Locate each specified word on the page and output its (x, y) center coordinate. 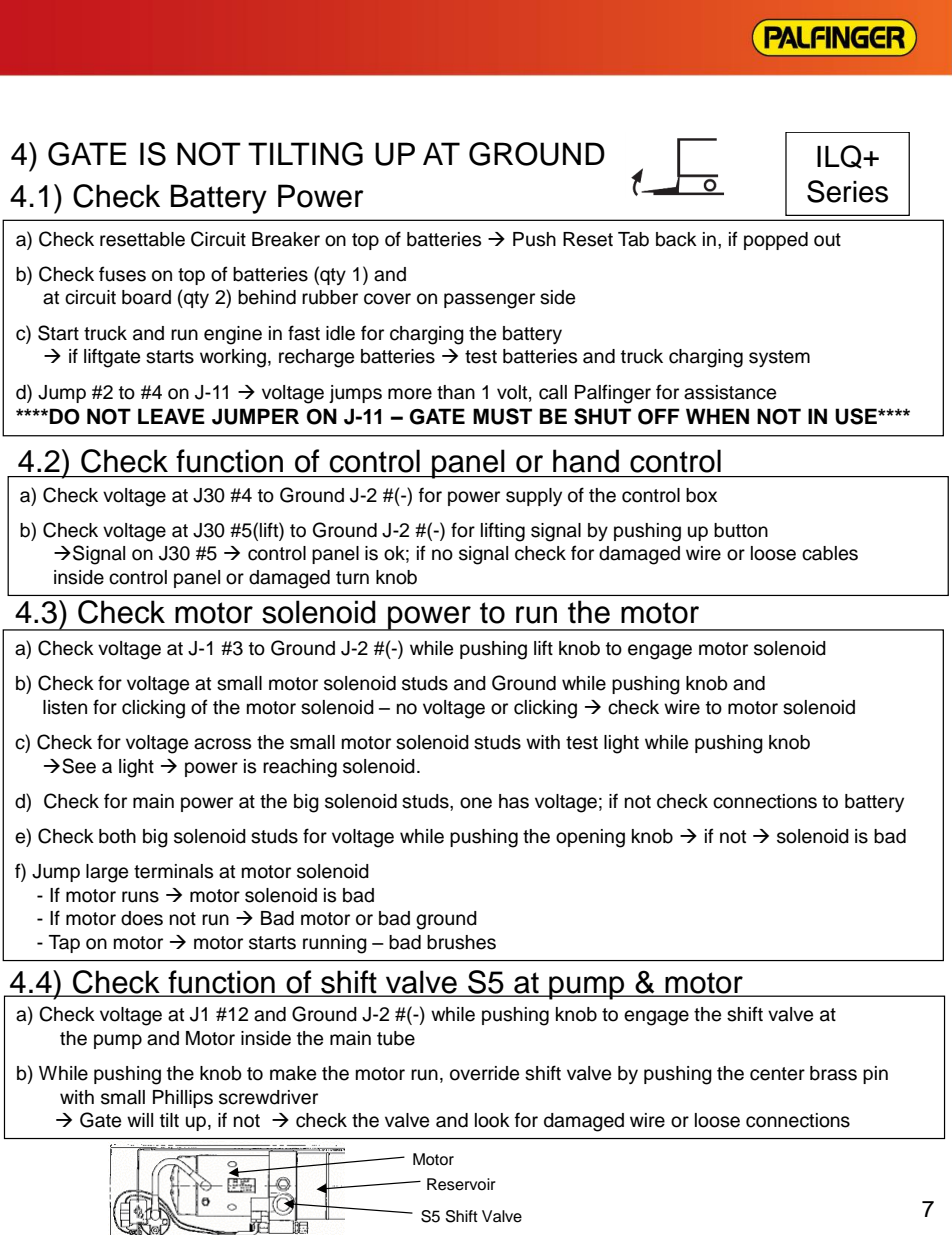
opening (590, 838)
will (140, 1120)
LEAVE (171, 416)
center (777, 1074)
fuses (122, 274)
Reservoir (461, 1184)
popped (776, 241)
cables (830, 553)
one (476, 803)
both (117, 836)
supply (534, 497)
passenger (489, 301)
